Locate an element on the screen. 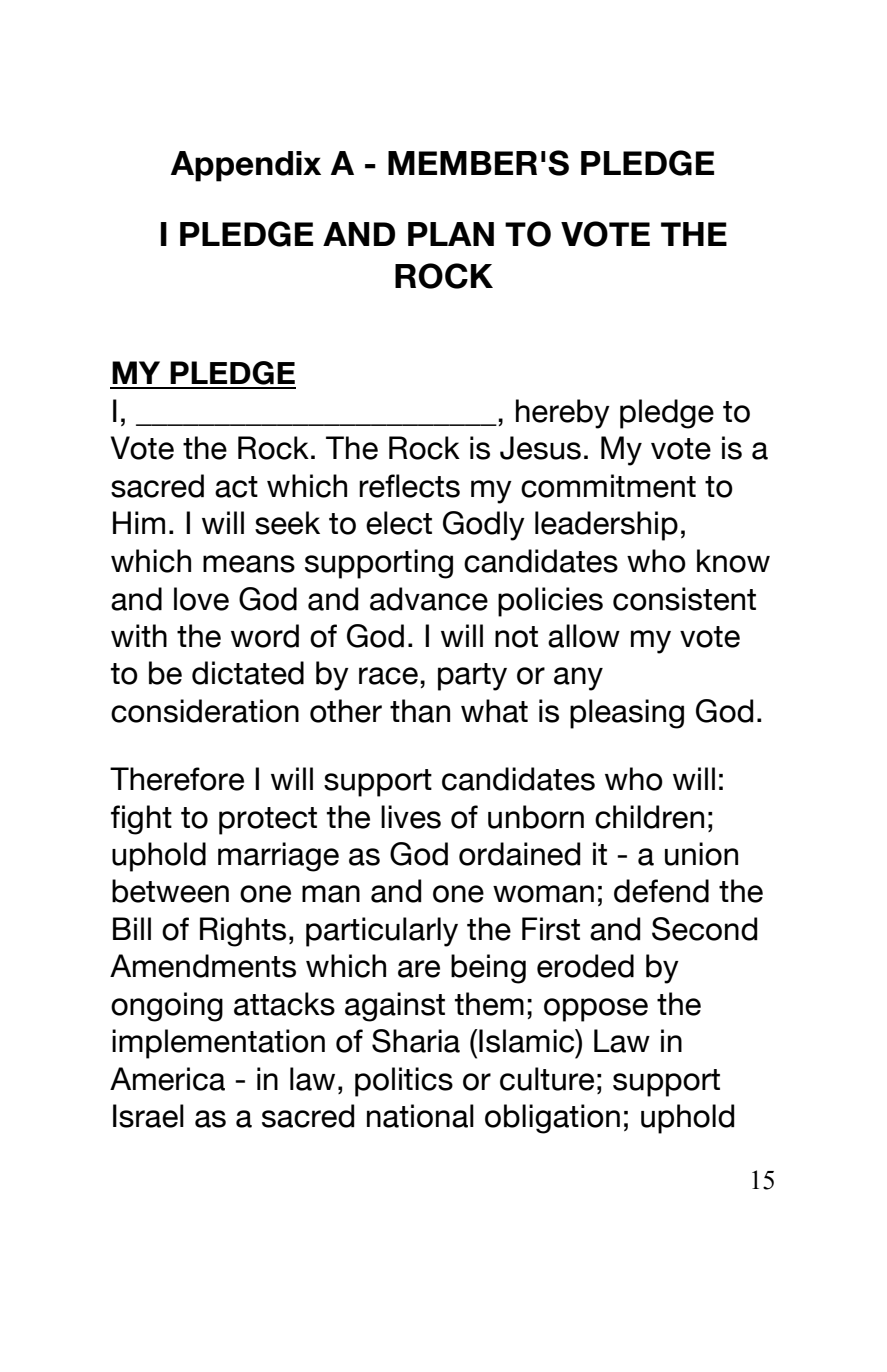  hereby is located at coordinates (563, 414).
